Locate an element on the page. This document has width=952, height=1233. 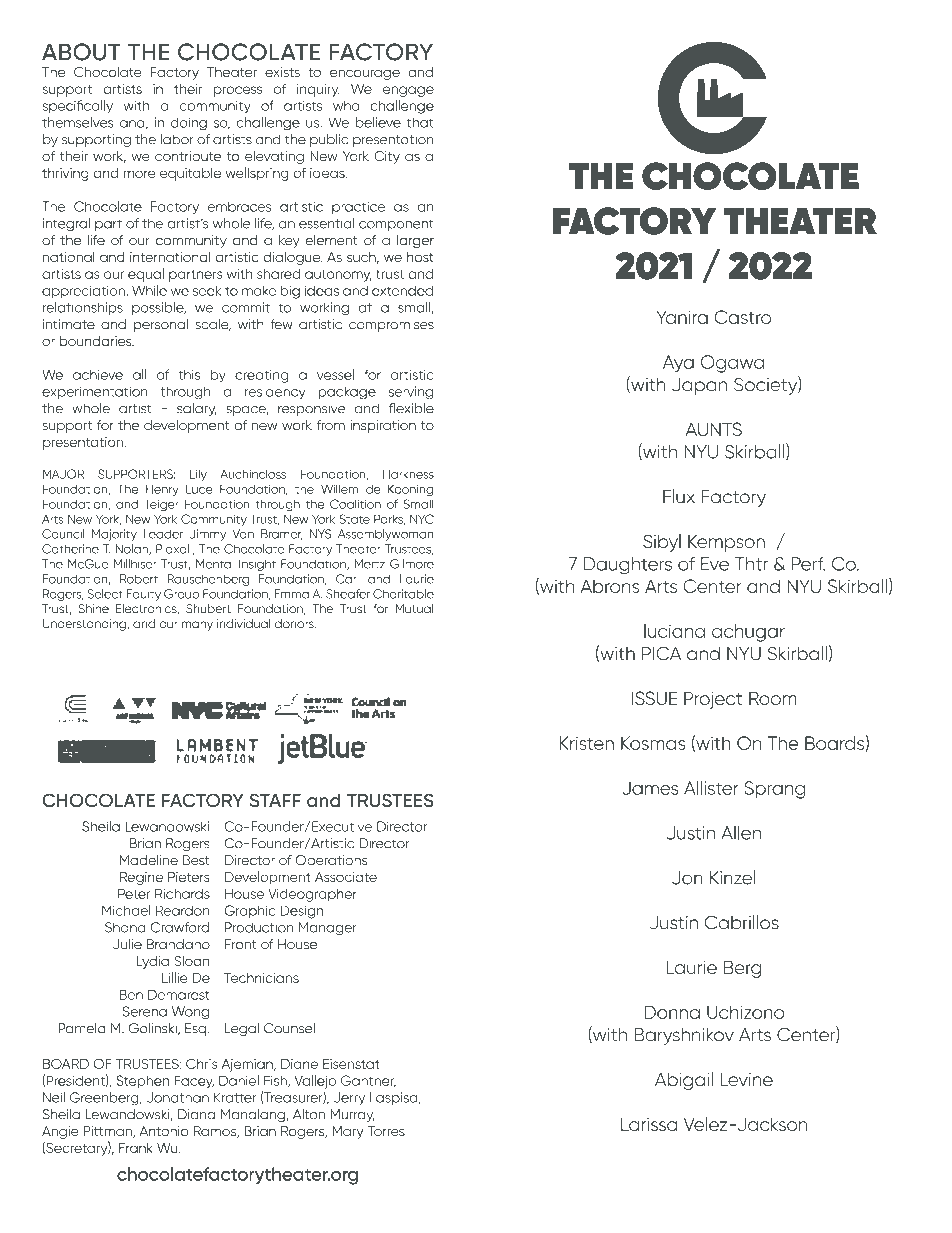
that is located at coordinates (420, 122).
